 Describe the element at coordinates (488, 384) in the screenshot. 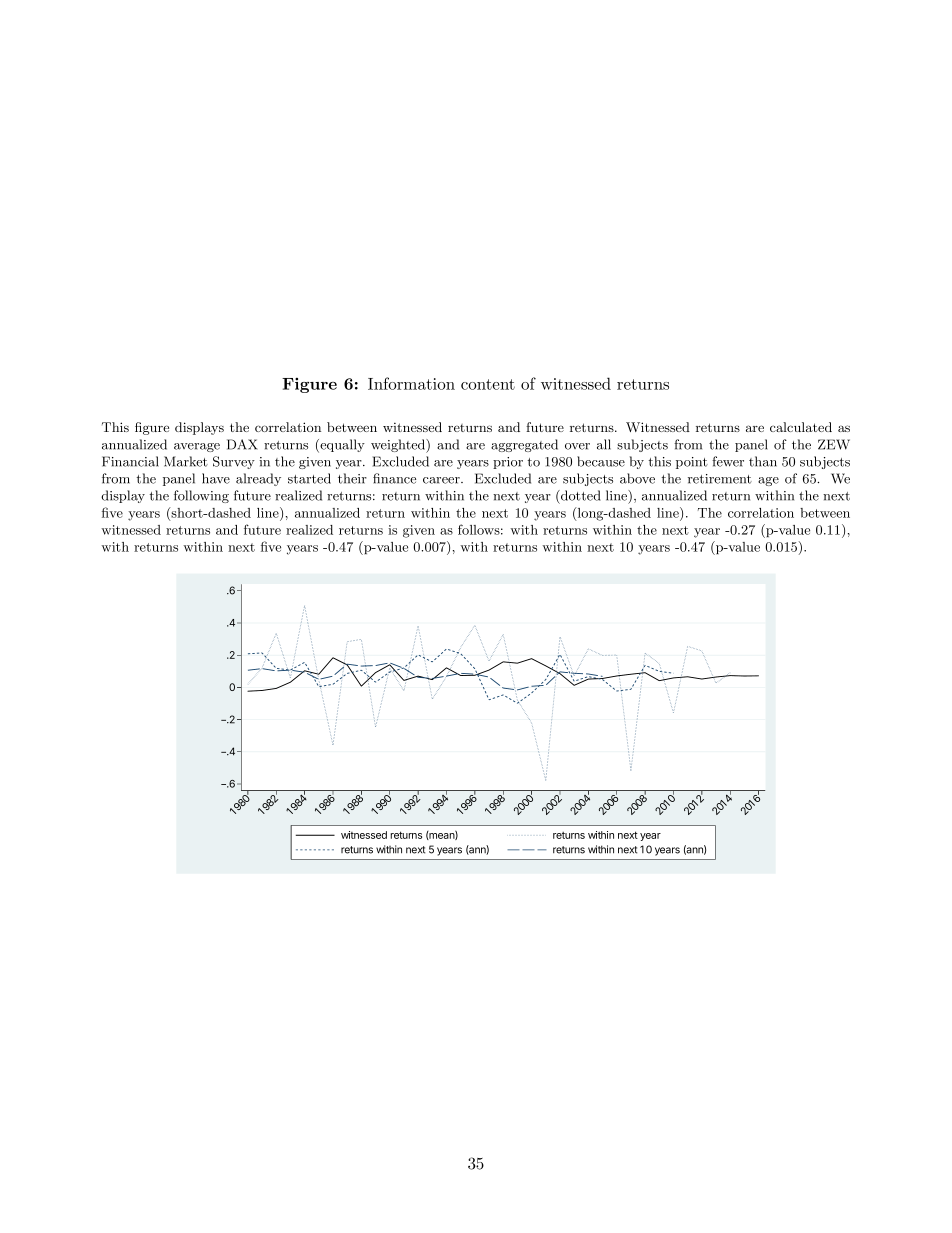

I see `content` at that location.
